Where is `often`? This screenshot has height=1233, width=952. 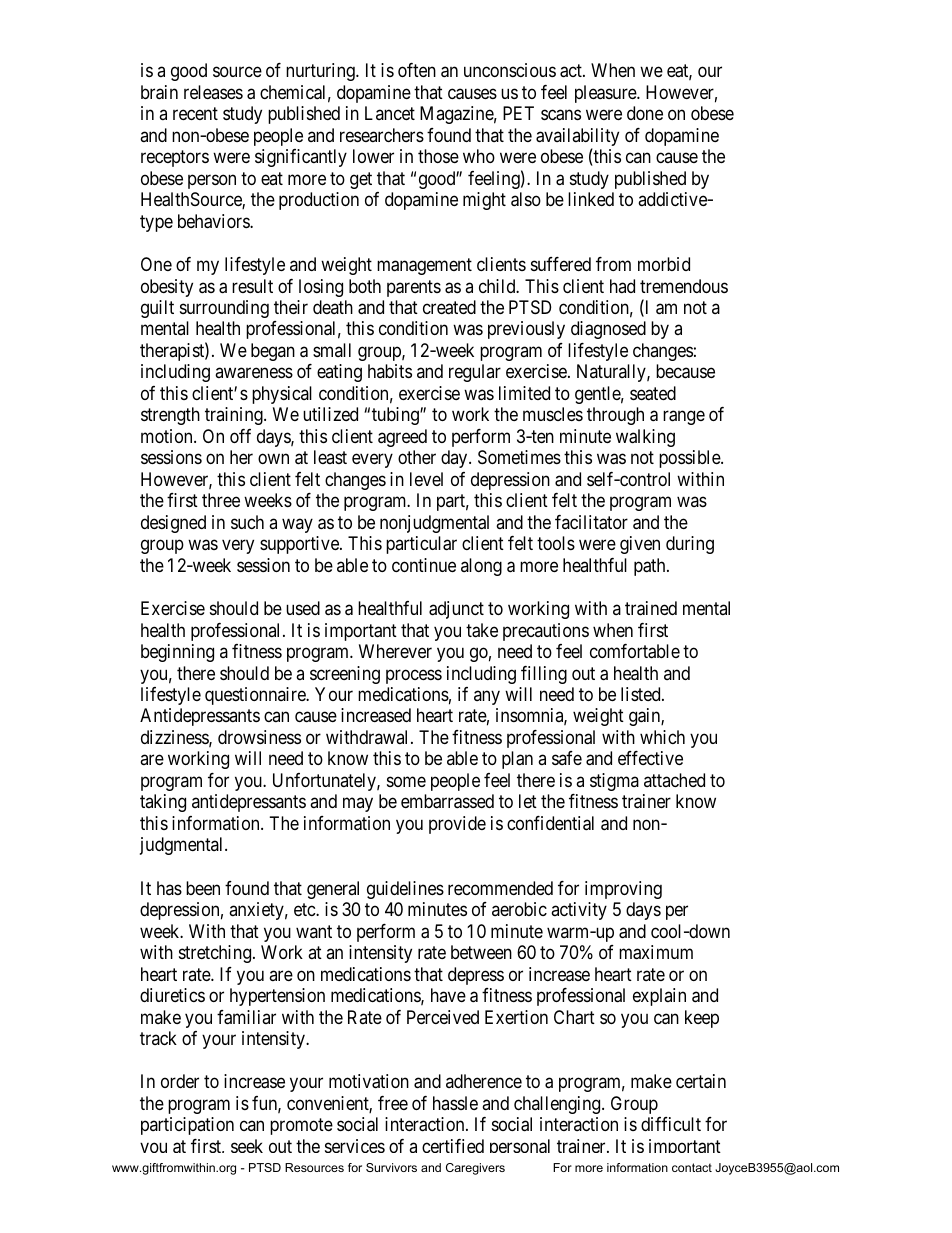
often is located at coordinates (417, 70).
